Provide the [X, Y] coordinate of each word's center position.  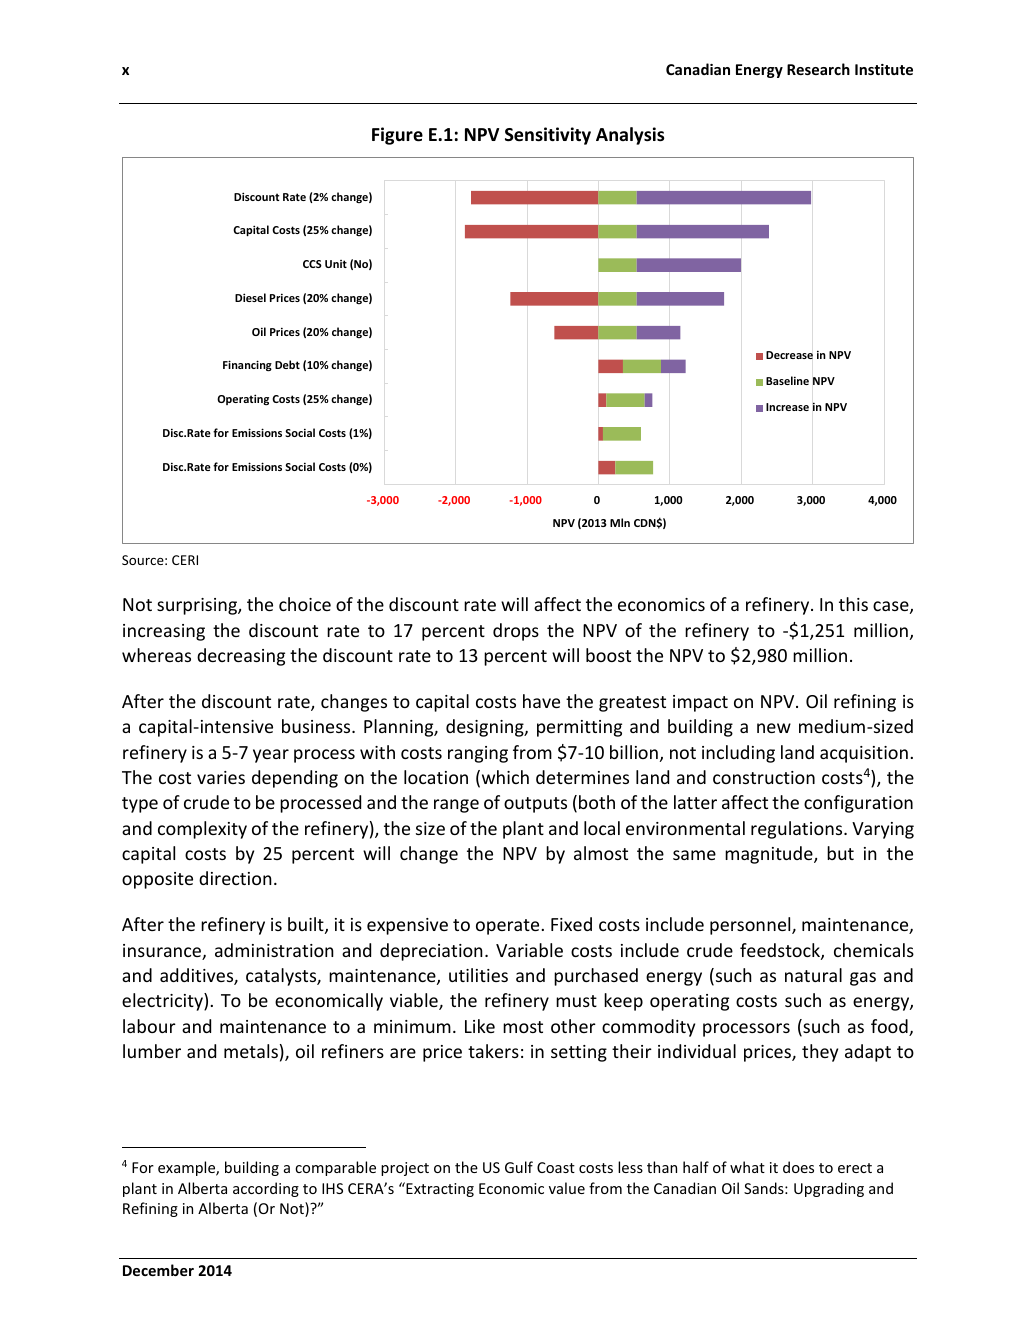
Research [818, 69]
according [266, 1189]
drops [516, 632]
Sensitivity [548, 136]
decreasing [241, 657]
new [774, 728]
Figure [397, 136]
